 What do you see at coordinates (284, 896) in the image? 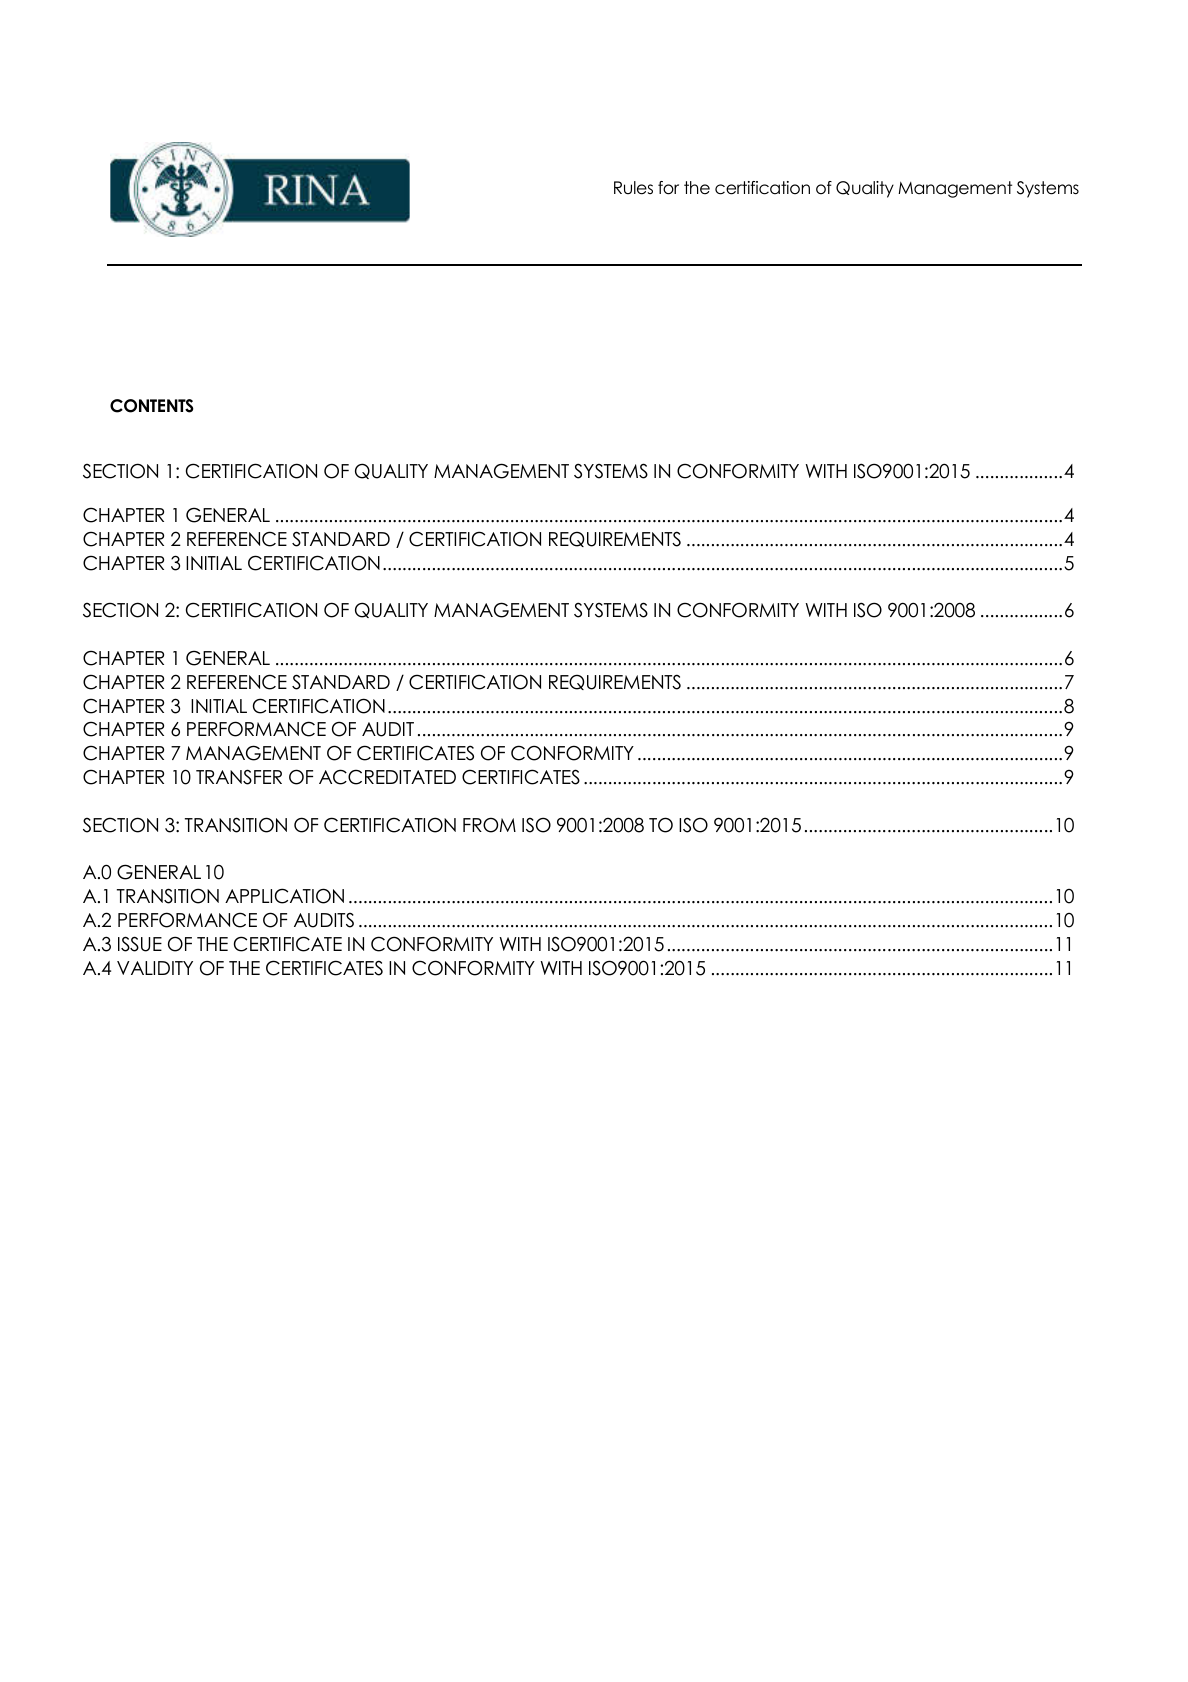
I see `APPLICATION` at bounding box center [284, 896].
